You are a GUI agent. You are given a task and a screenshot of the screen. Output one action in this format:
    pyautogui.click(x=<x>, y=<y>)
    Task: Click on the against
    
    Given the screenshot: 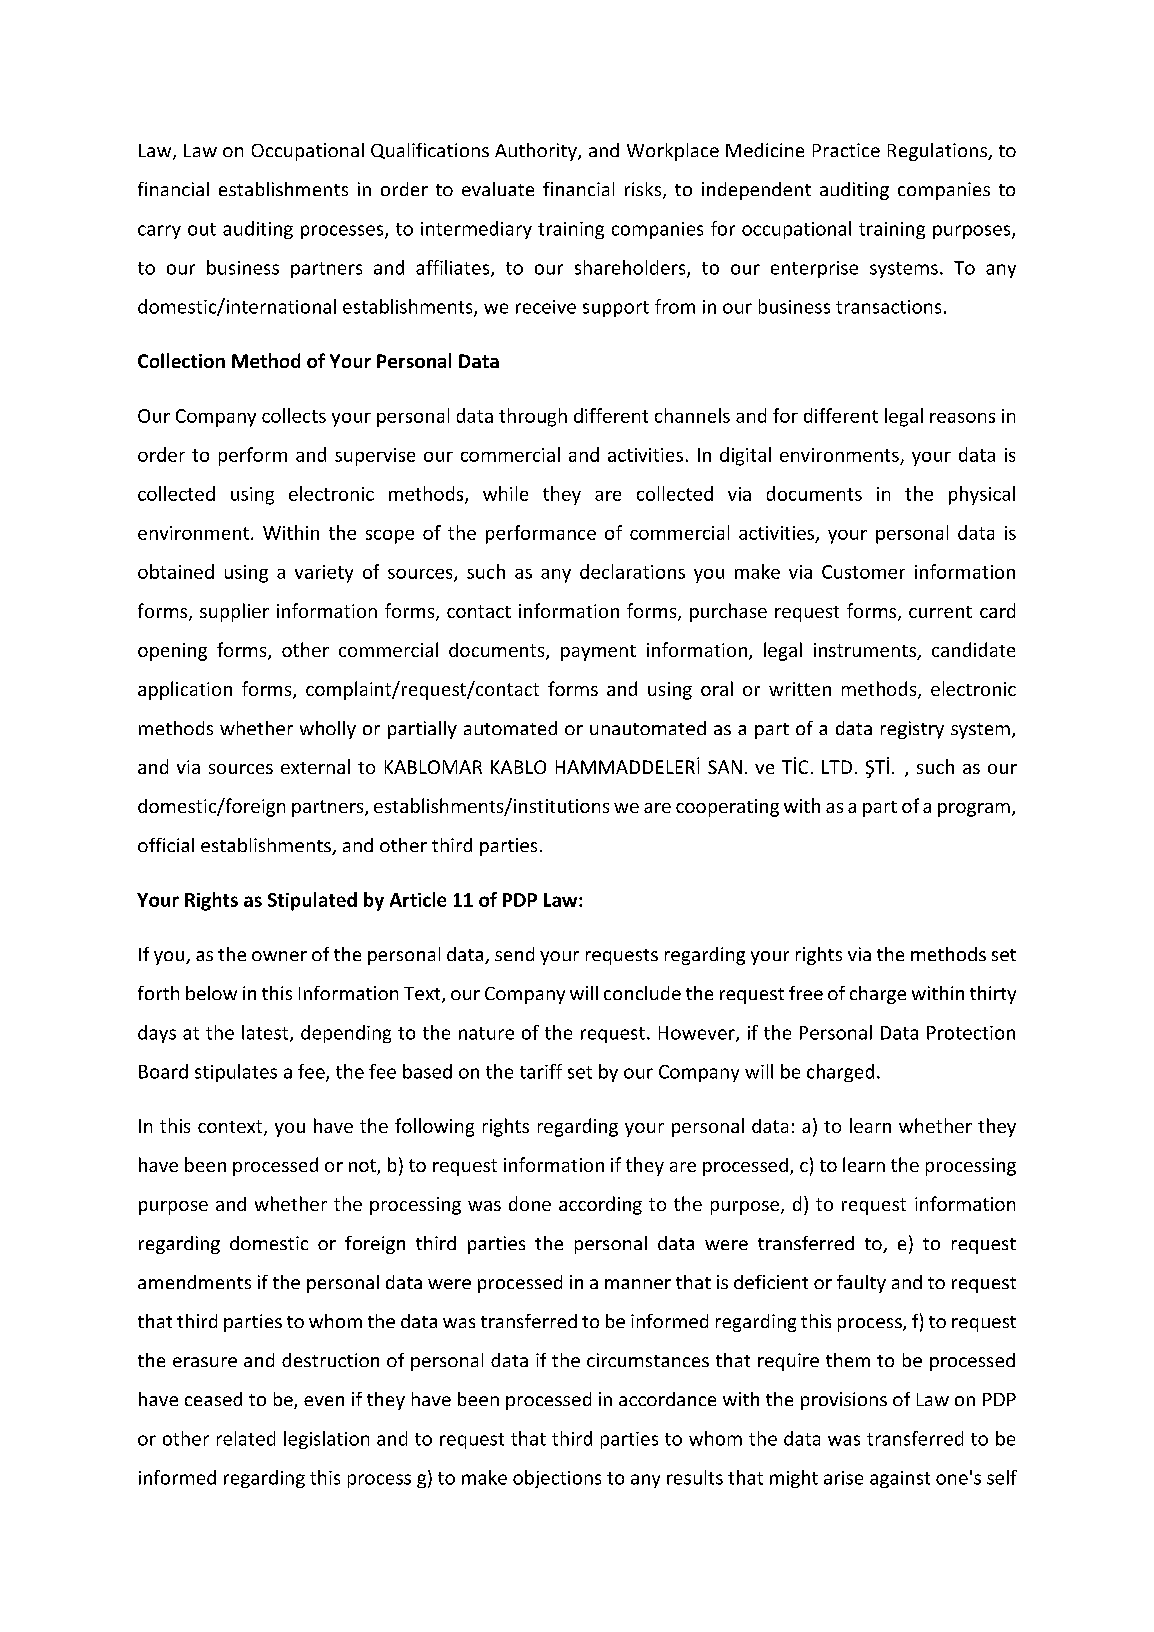 What is the action you would take?
    pyautogui.click(x=900, y=1479)
